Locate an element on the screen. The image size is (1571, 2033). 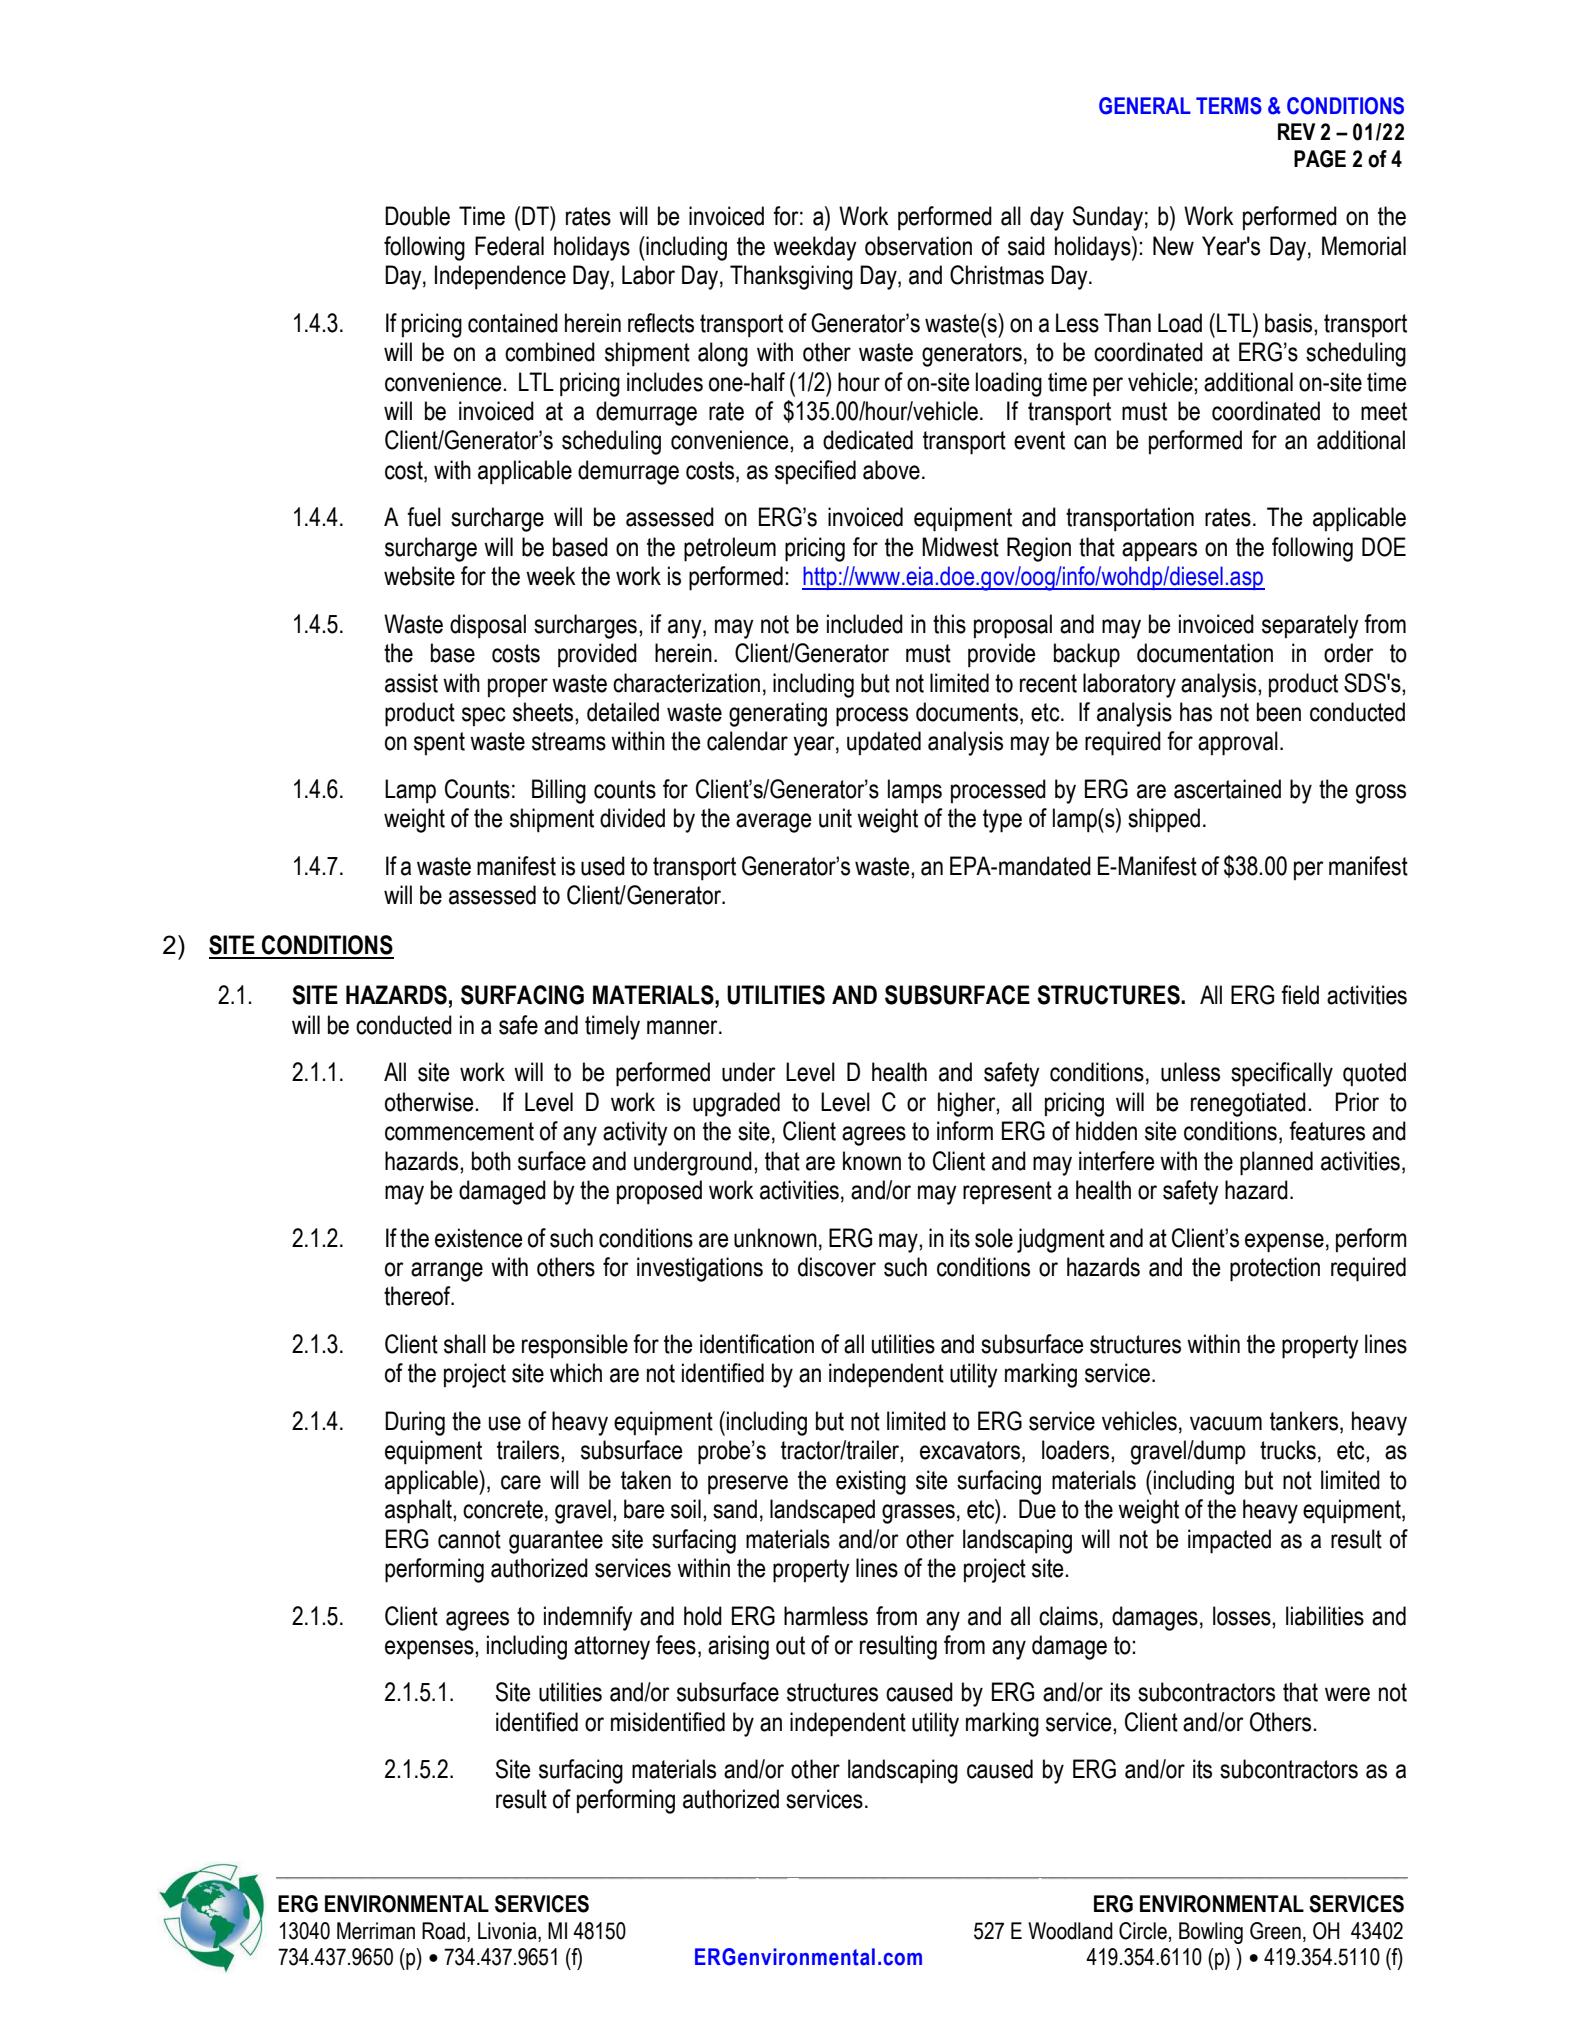
Woodland is located at coordinates (1070, 1931).
